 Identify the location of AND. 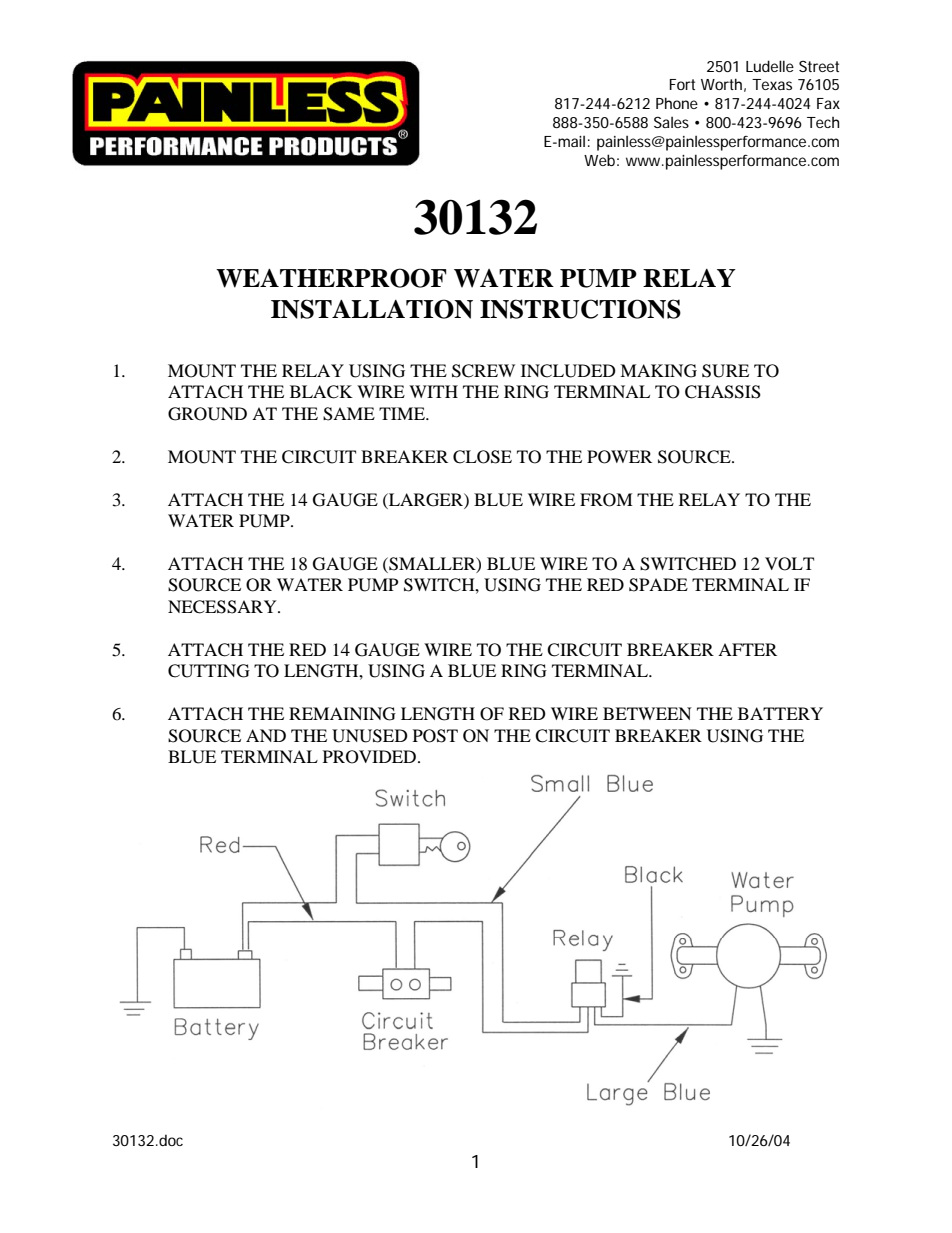
(266, 735).
